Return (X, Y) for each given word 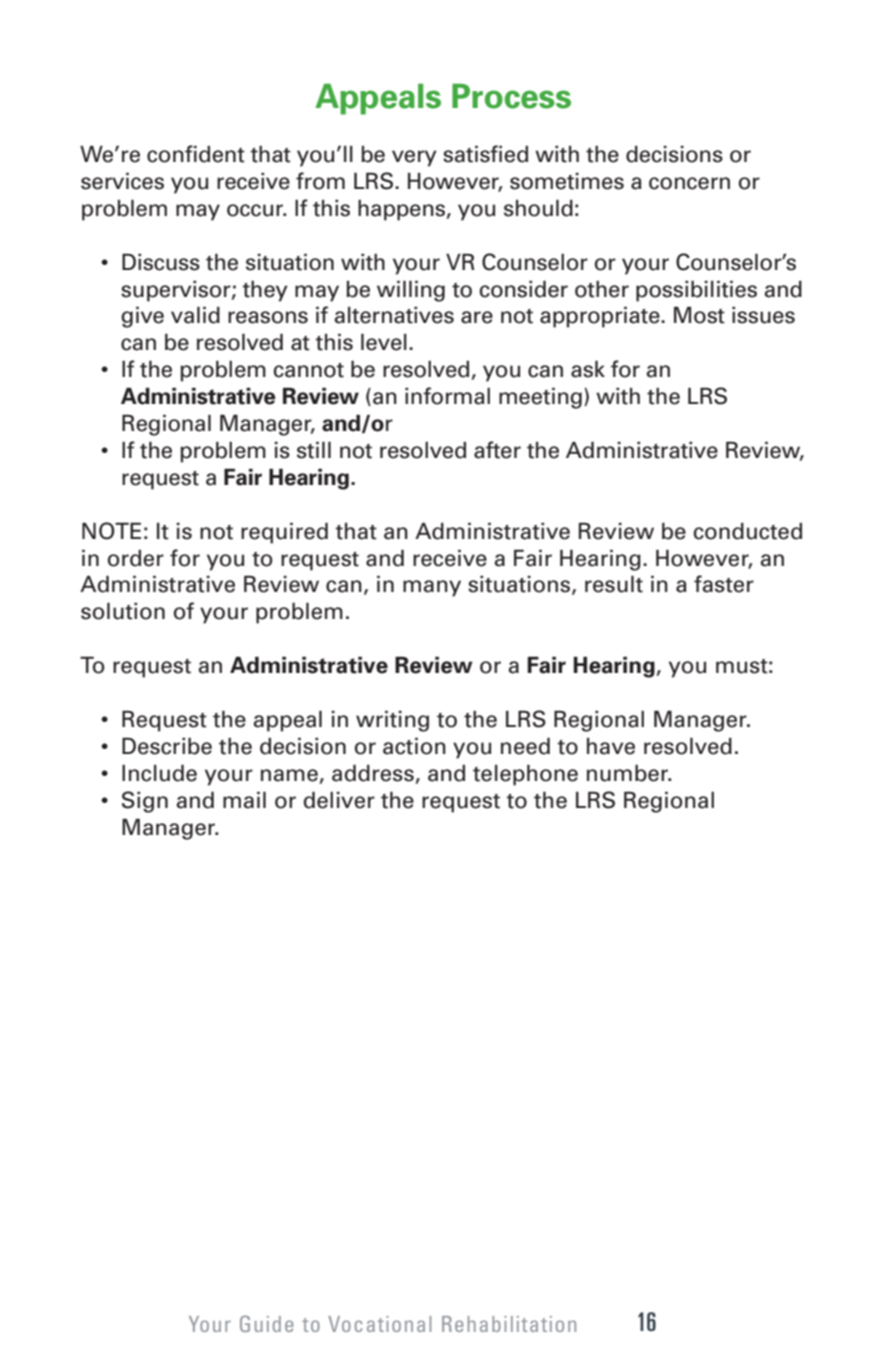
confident (196, 154)
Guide (266, 1323)
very (414, 158)
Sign (145, 802)
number (629, 773)
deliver (339, 800)
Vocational (379, 1324)
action (414, 746)
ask (588, 369)
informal (447, 396)
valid (195, 315)
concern (689, 183)
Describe (167, 746)
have (611, 746)
